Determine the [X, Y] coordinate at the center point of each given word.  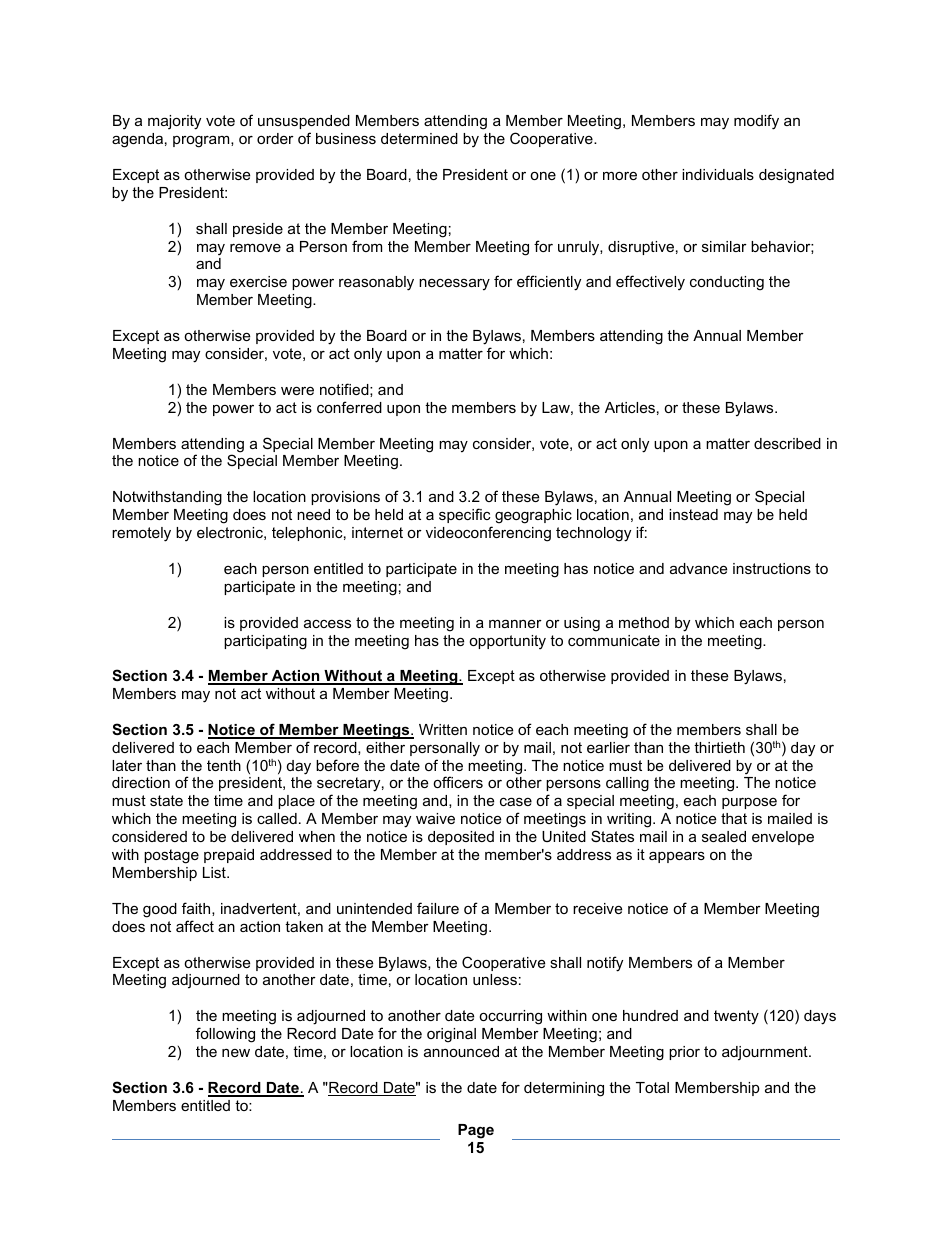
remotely [141, 534]
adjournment [766, 1053]
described [787, 443]
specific [464, 515]
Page [476, 1131]
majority [174, 122]
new [236, 1053]
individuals [718, 174]
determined [419, 138]
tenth [224, 765]
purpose [749, 803]
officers [458, 782]
